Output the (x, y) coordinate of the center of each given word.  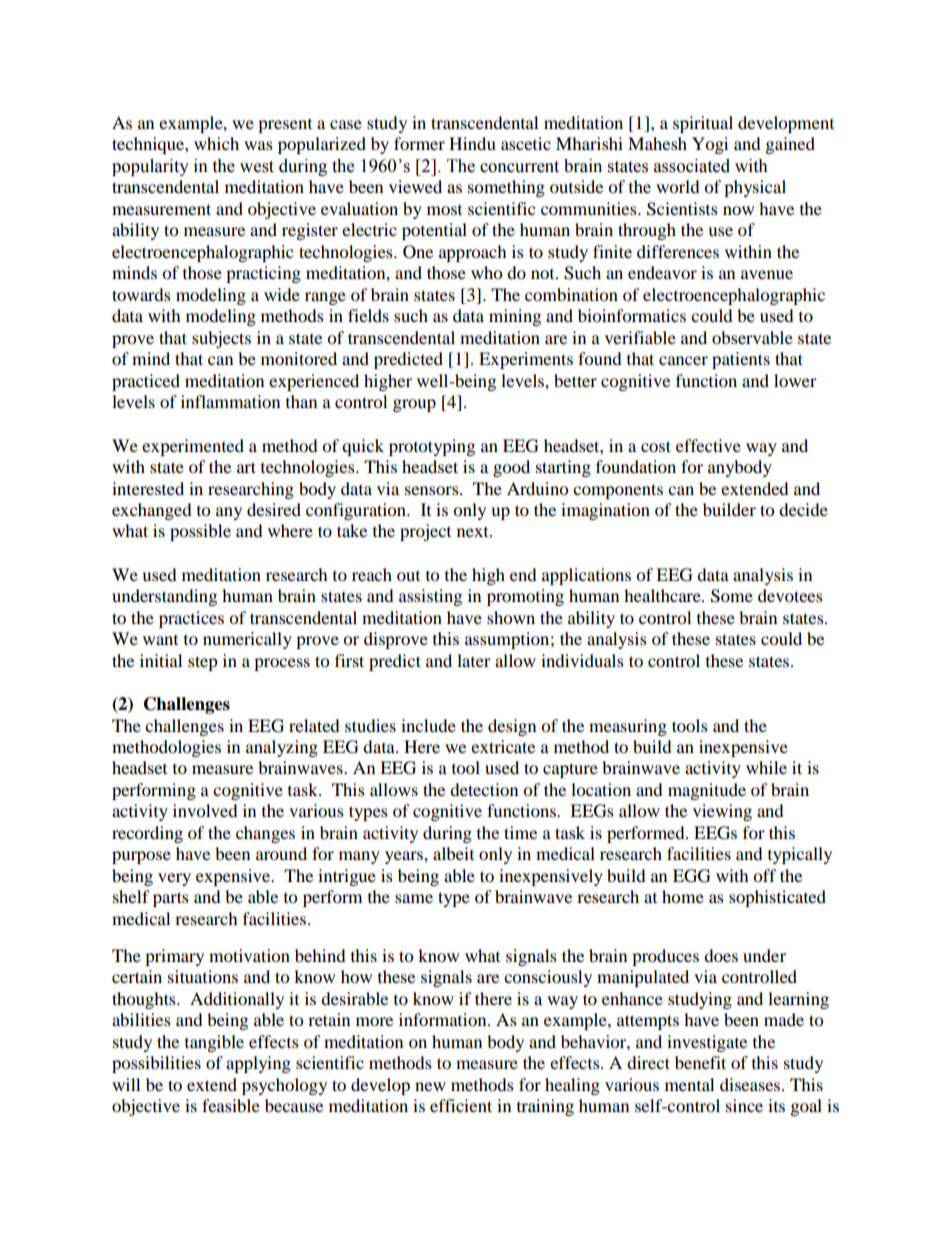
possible (200, 532)
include (428, 725)
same (414, 898)
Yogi (710, 145)
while (766, 767)
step (203, 663)
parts (171, 899)
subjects (221, 339)
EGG (692, 876)
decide (803, 509)
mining (515, 317)
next (474, 532)
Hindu (472, 143)
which (216, 143)
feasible (231, 1105)
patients (741, 360)
